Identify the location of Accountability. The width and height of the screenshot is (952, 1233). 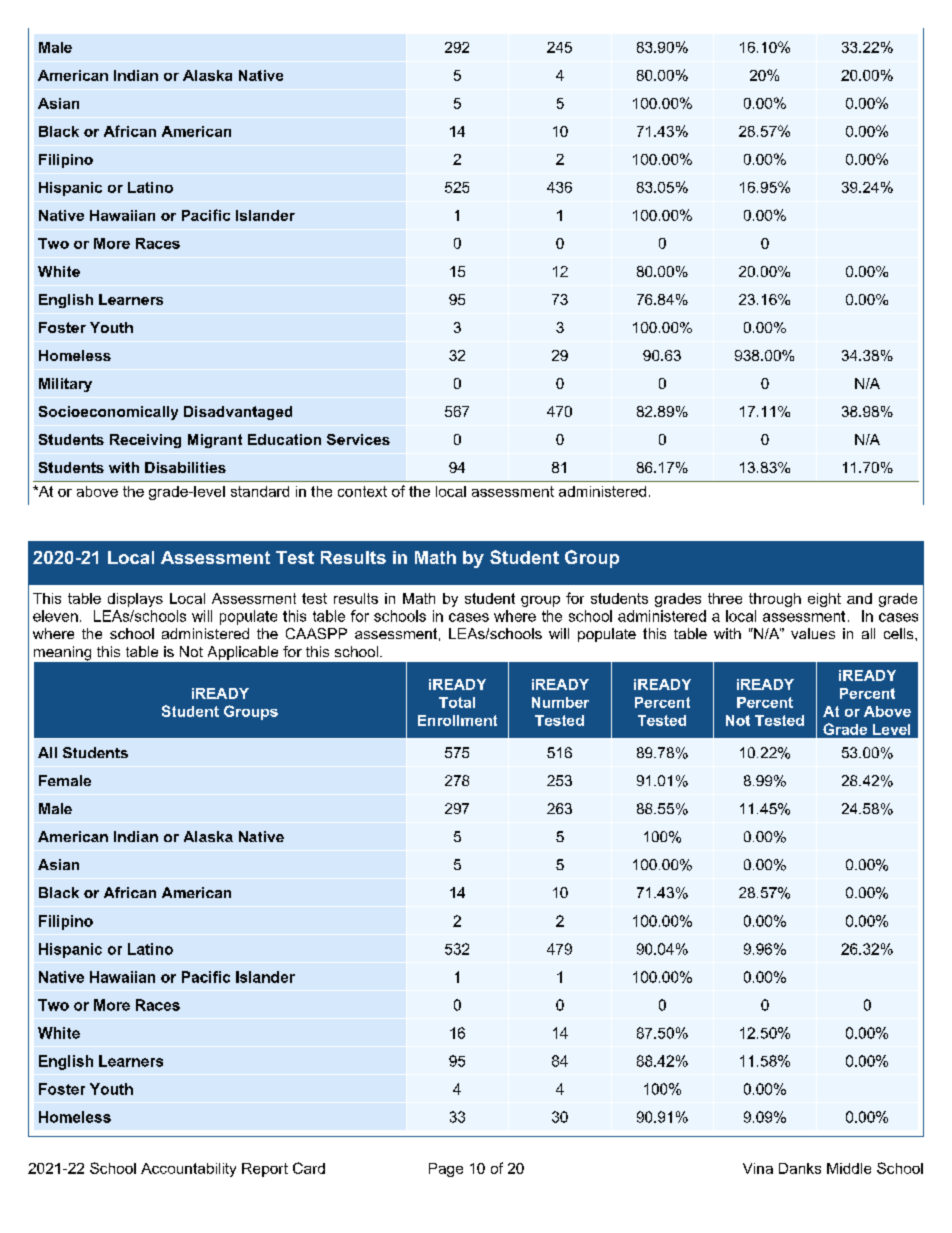
(188, 1170).
